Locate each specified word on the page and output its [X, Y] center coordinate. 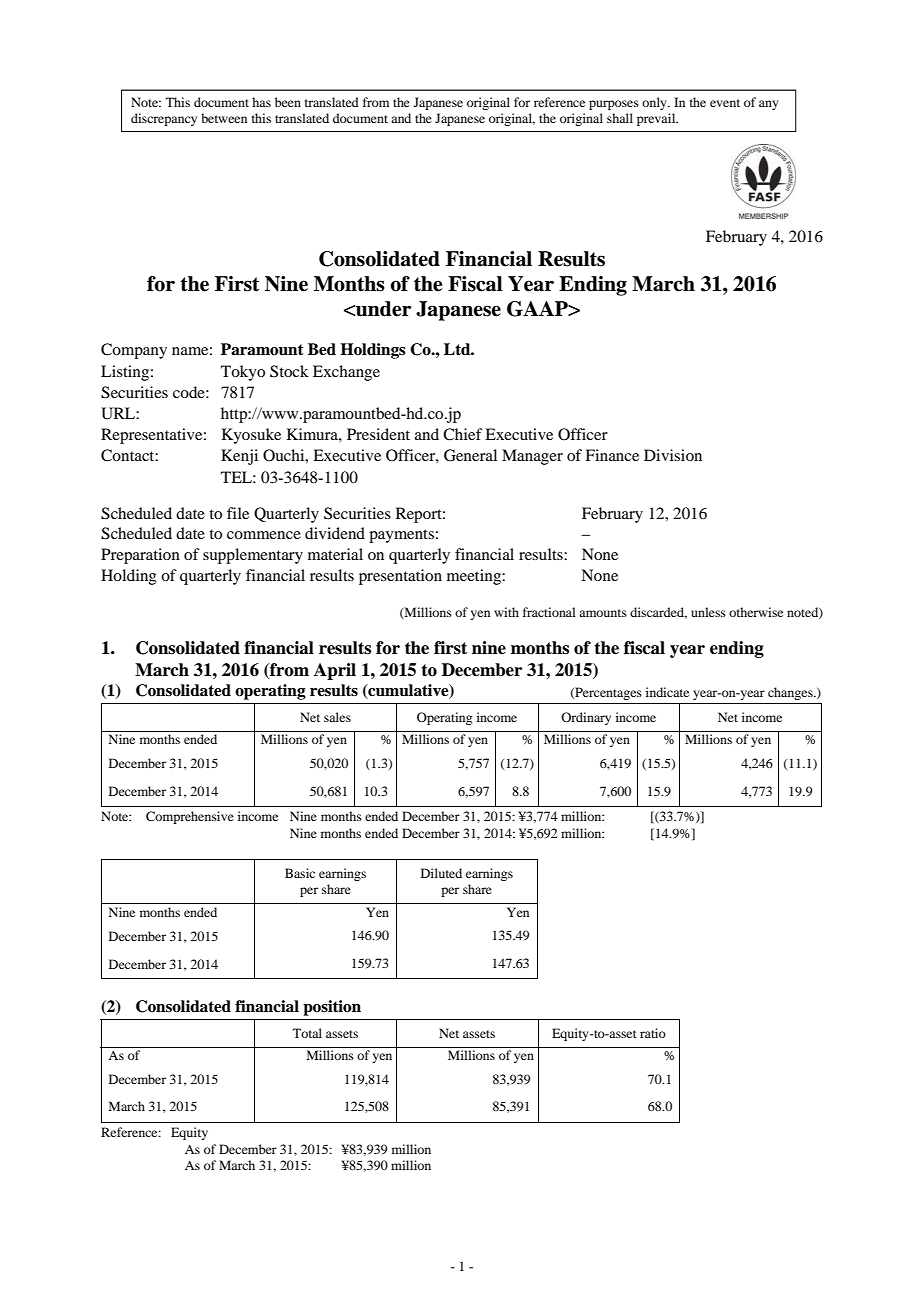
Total [307, 1033]
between [224, 118]
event [725, 103]
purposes [614, 105]
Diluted [441, 873]
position [332, 1008]
